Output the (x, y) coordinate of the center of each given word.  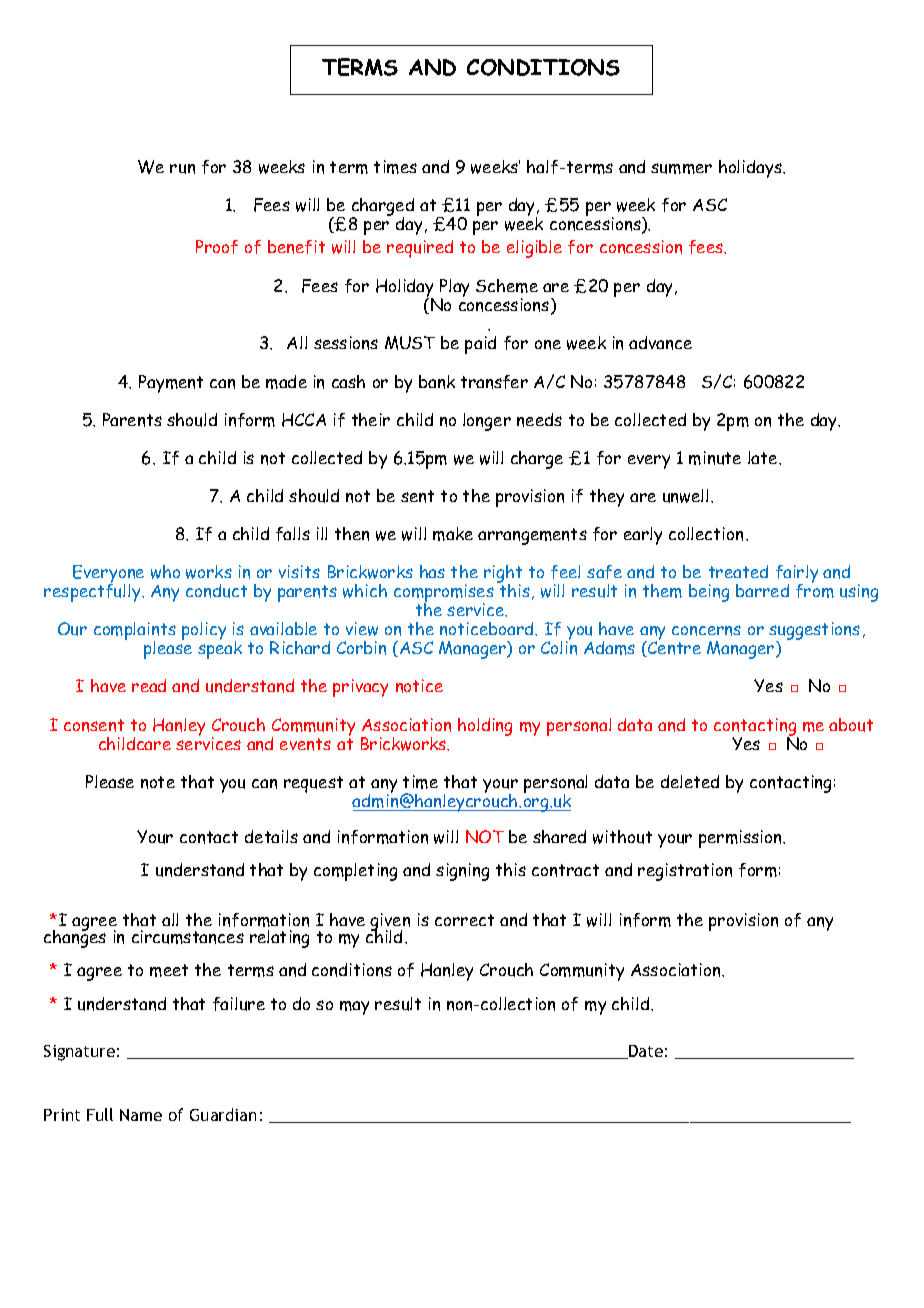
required (420, 249)
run (182, 169)
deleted (690, 781)
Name (141, 1115)
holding (485, 727)
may (354, 1008)
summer (681, 168)
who (165, 572)
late (764, 457)
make (453, 534)
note (158, 782)
